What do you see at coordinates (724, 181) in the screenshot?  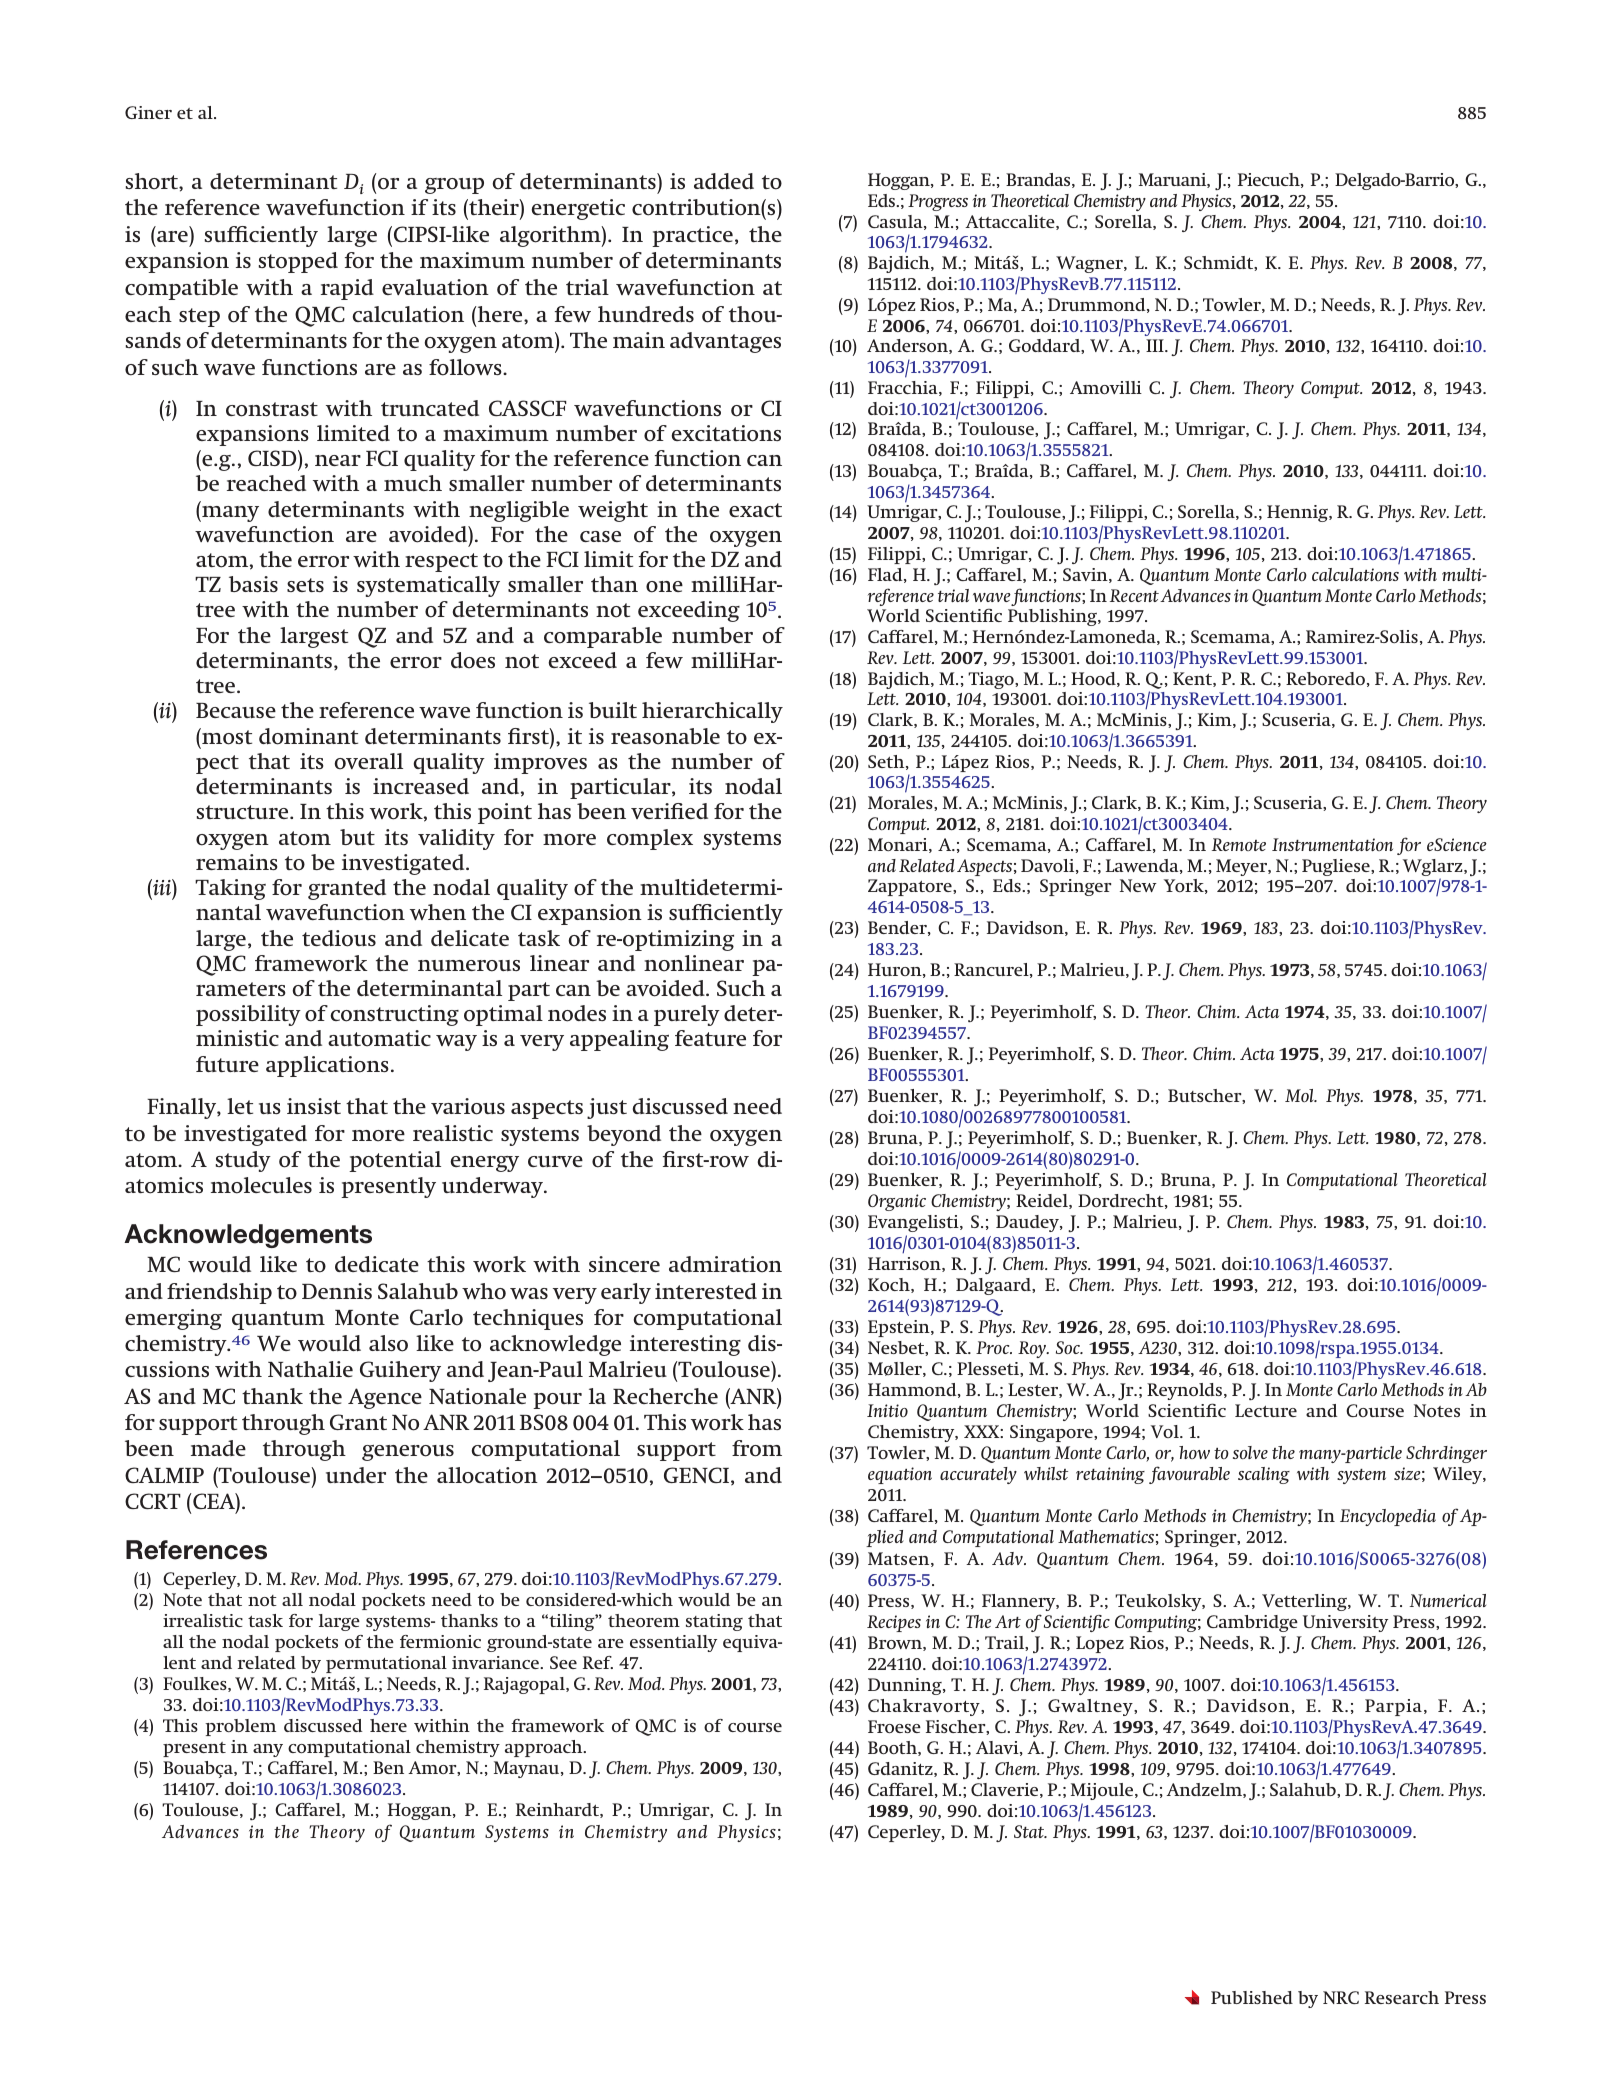 I see `added` at bounding box center [724, 181].
